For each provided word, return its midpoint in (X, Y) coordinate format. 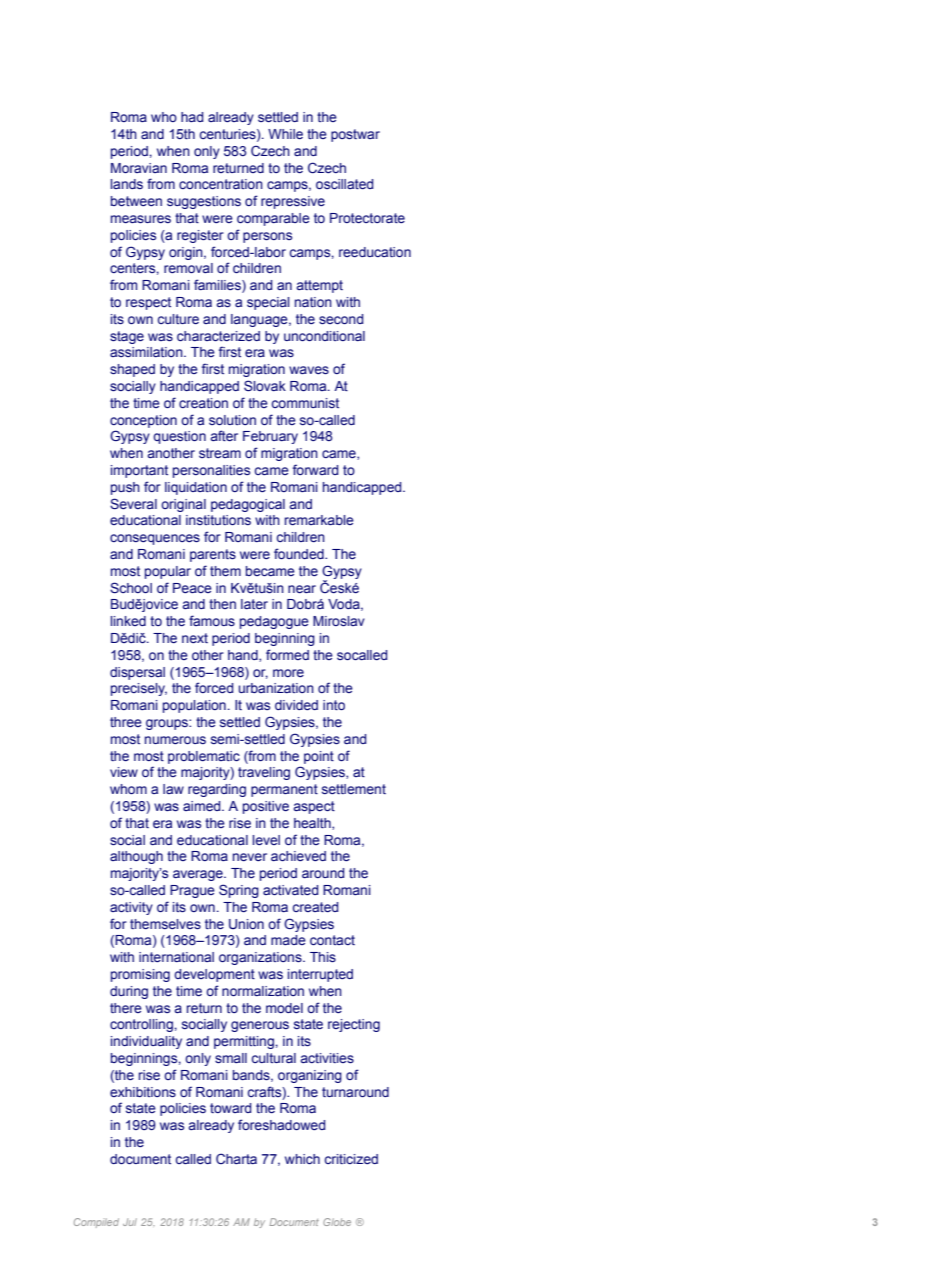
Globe (337, 1222)
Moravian (139, 168)
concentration (221, 184)
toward (230, 1108)
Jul (130, 1222)
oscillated (344, 184)
